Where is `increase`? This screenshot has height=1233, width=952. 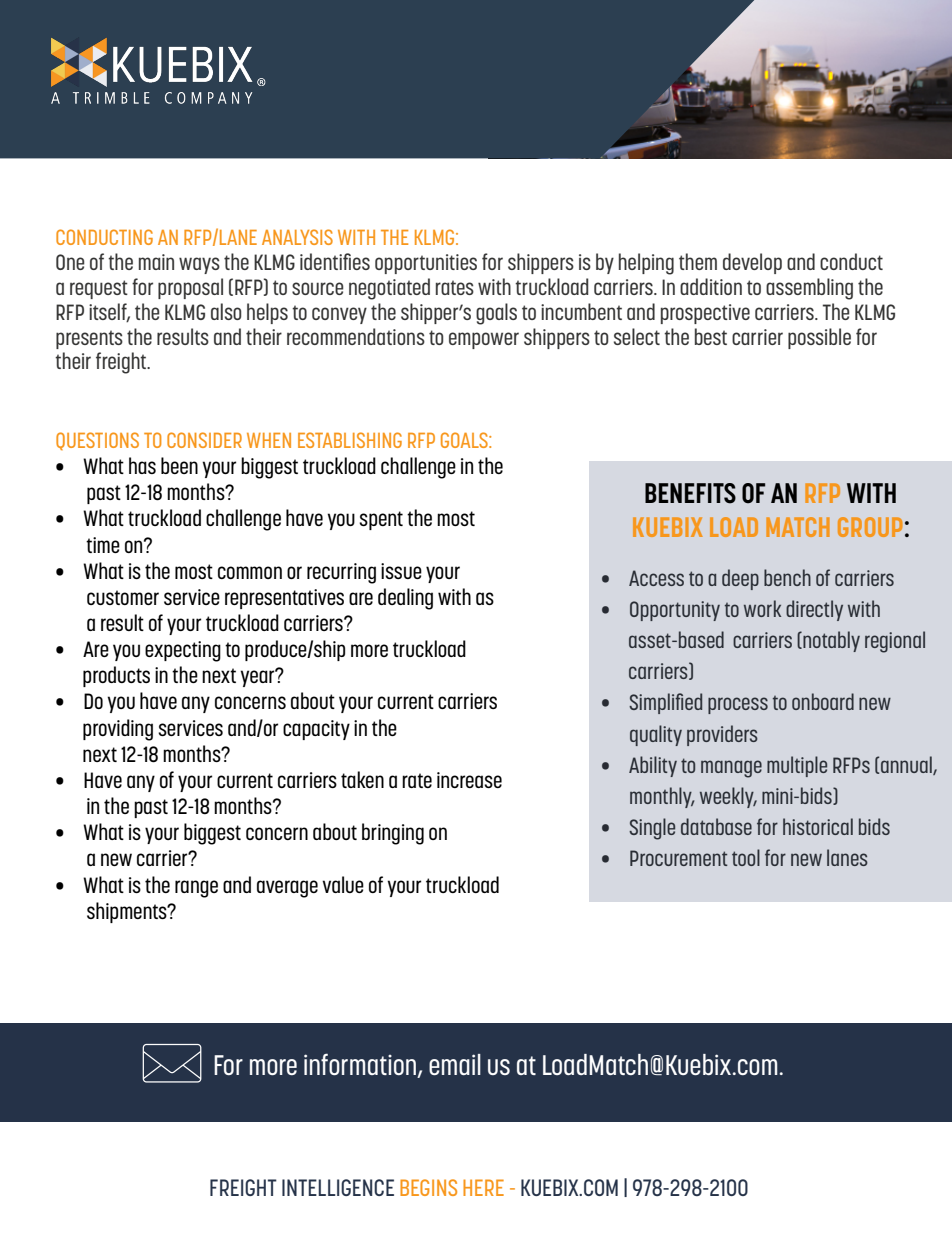
increase is located at coordinates (469, 780).
